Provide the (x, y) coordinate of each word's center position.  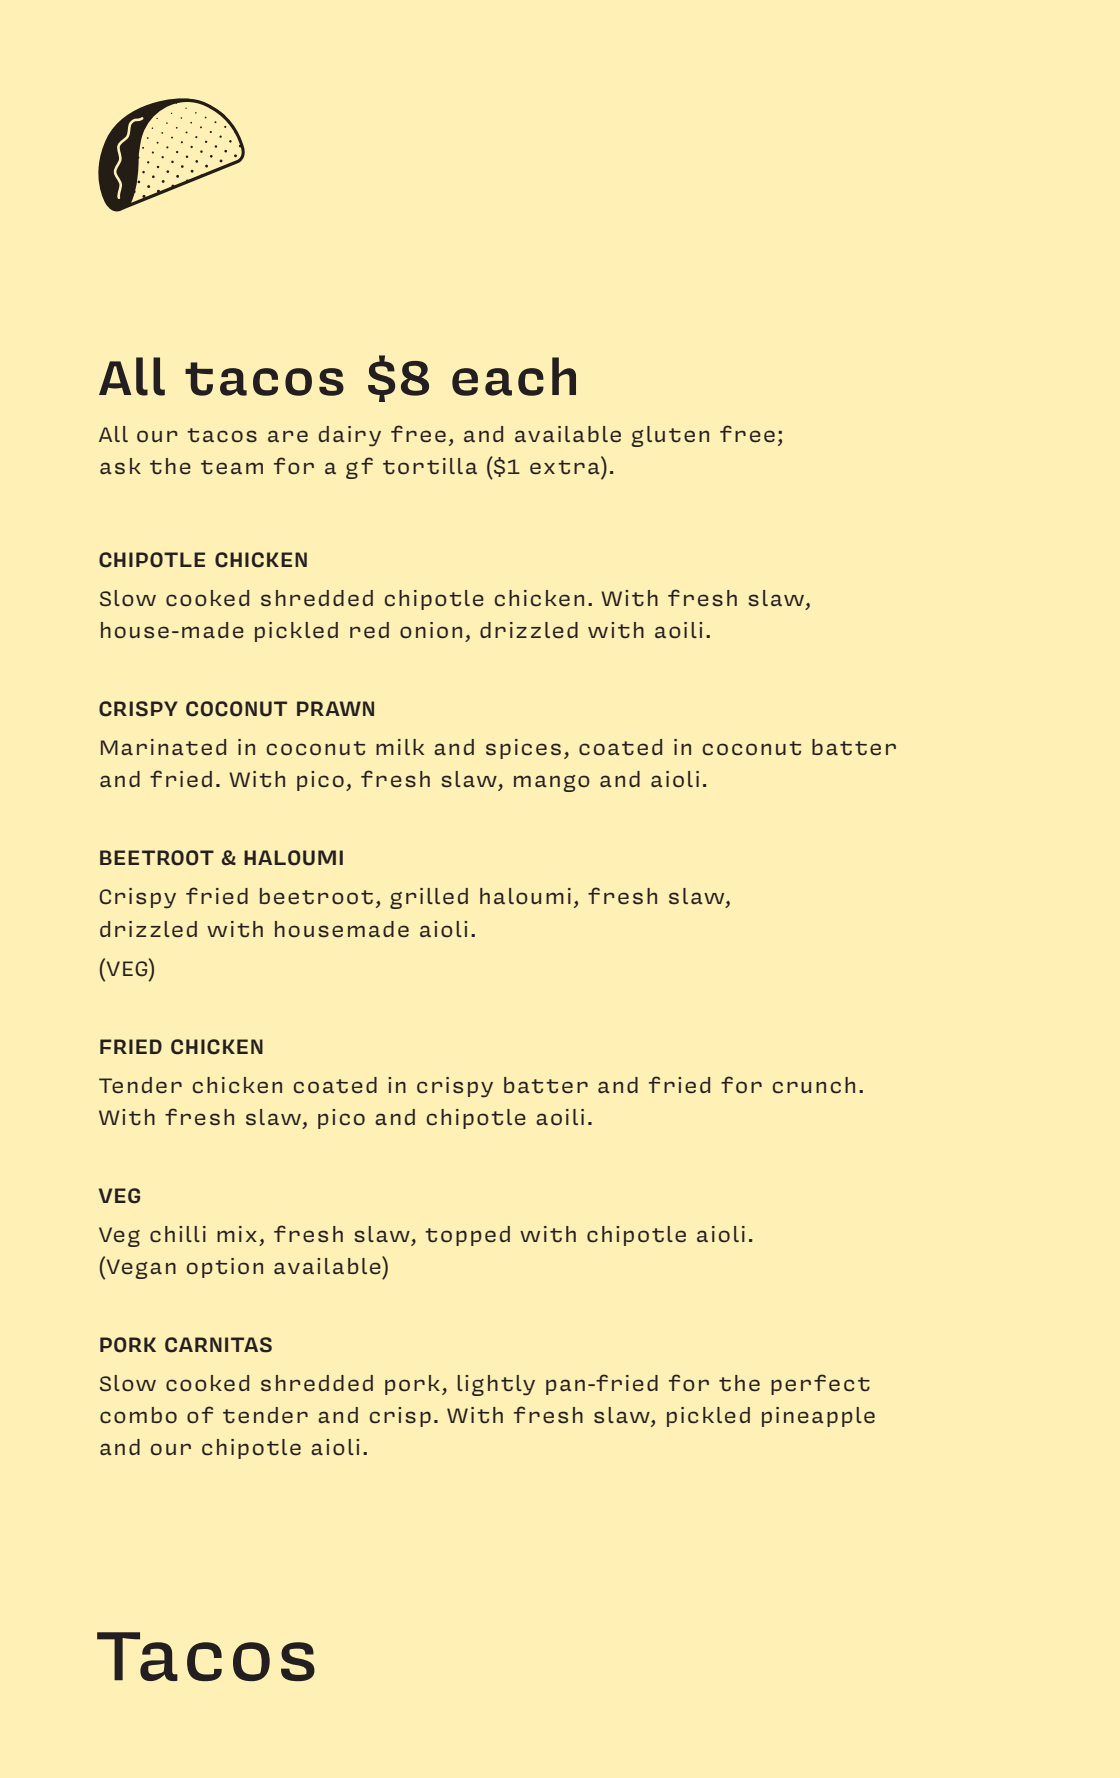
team (232, 467)
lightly (496, 1385)
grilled (429, 898)
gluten (670, 436)
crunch (814, 1085)
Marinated (163, 747)
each (514, 376)
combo (138, 1415)
